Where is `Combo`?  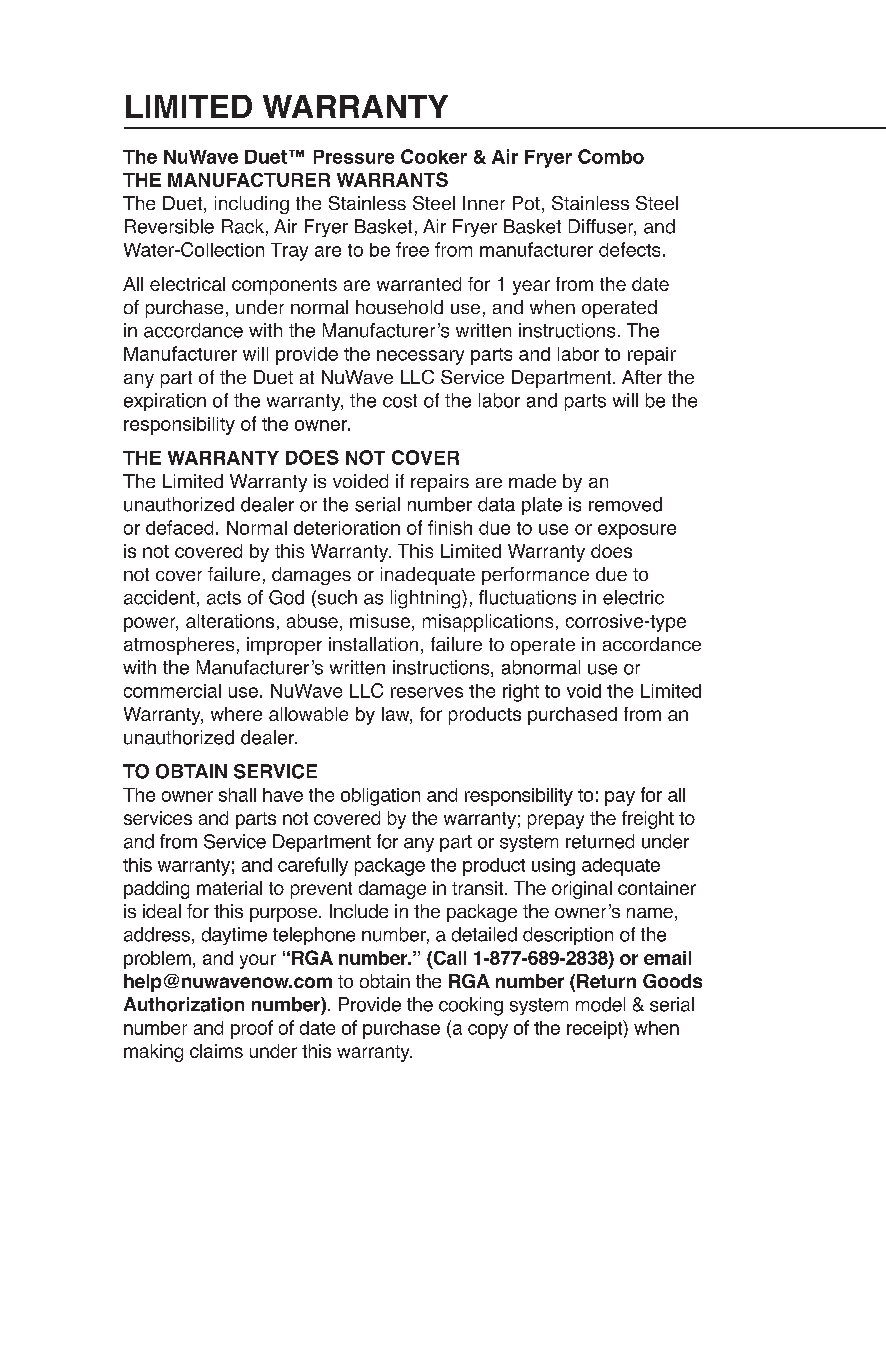
Combo is located at coordinates (611, 156).
